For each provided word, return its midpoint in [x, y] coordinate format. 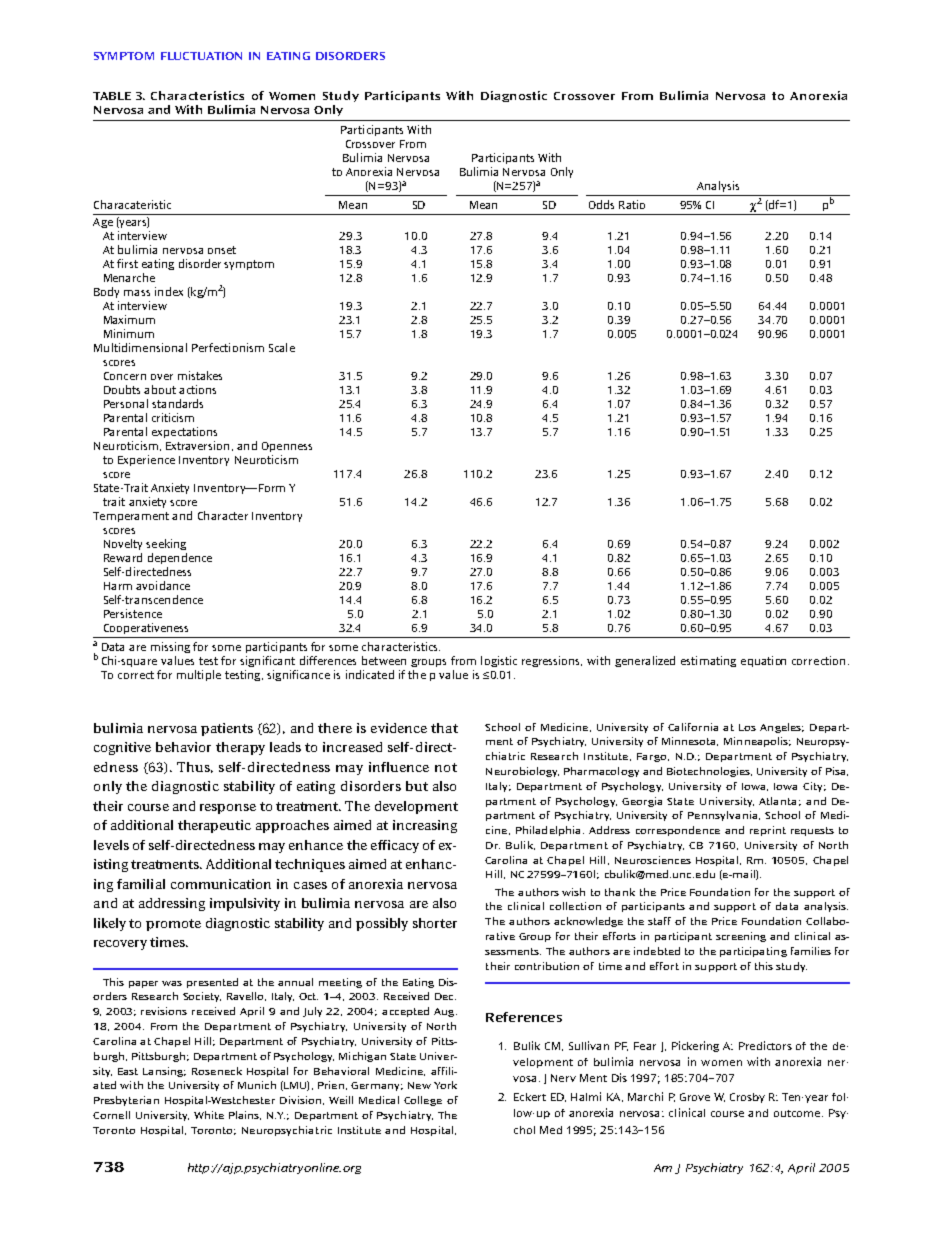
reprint [768, 831]
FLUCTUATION [201, 56]
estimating [708, 661]
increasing [425, 826]
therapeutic [214, 826]
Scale [282, 347]
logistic [499, 661]
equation [763, 661]
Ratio [632, 204]
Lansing [164, 1072]
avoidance [163, 585]
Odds [601, 204]
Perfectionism [228, 347]
